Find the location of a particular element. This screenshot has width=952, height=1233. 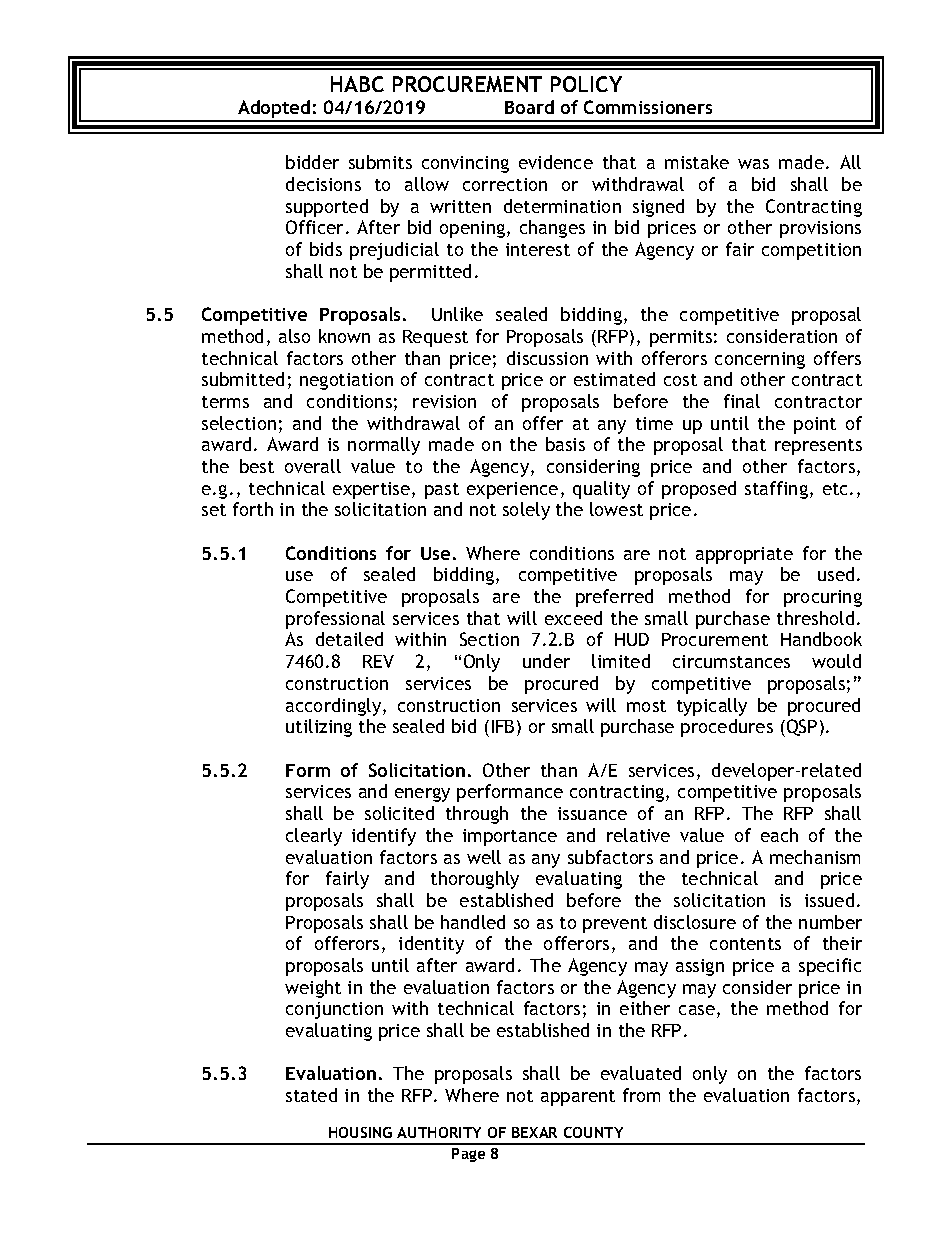

contents is located at coordinates (745, 944).
